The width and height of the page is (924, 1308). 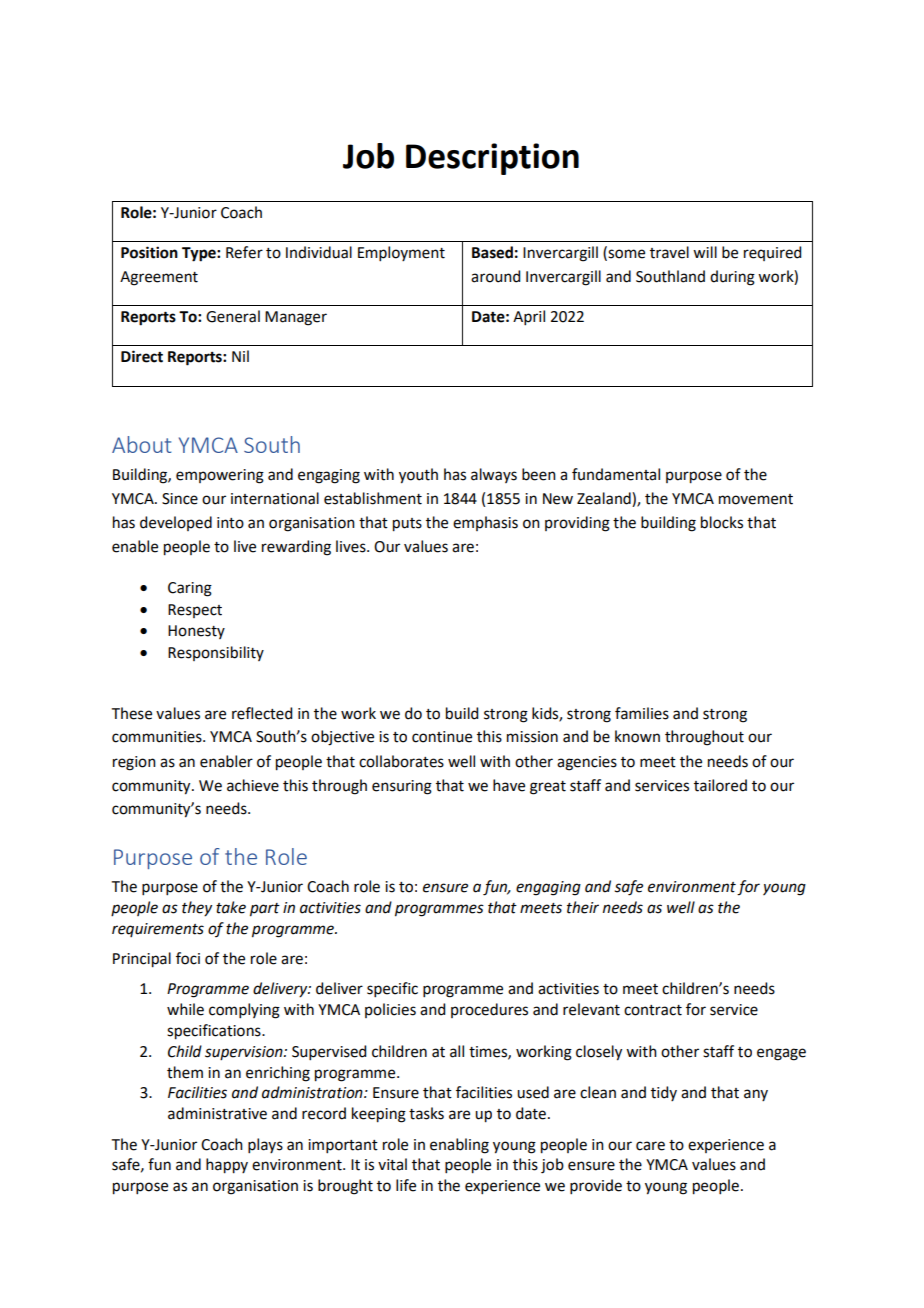 What do you see at coordinates (642, 713) in the page?
I see `families` at bounding box center [642, 713].
